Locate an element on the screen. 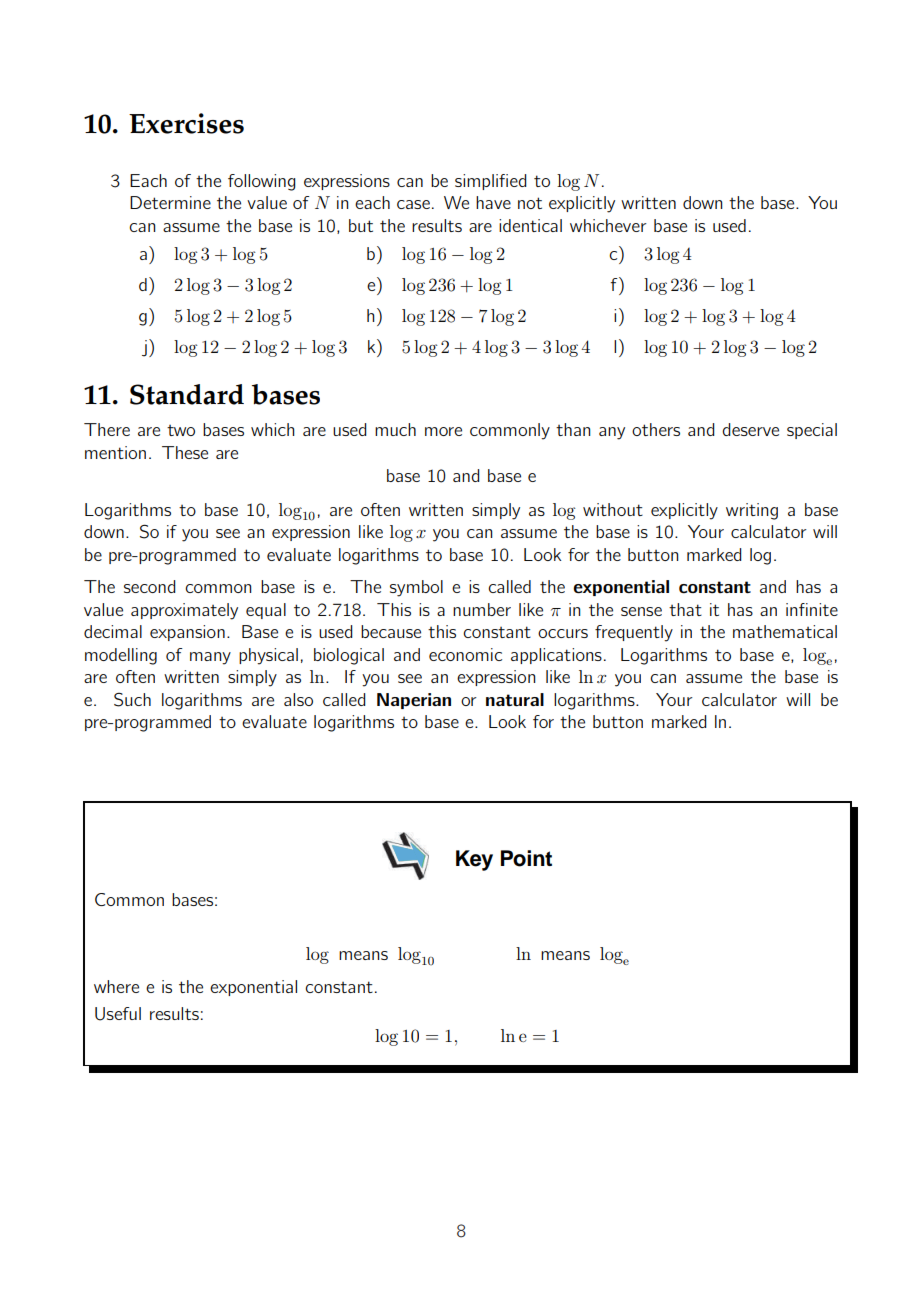 Image resolution: width=924 pixels, height=1308 pixels. mathematical is located at coordinates (785, 631).
